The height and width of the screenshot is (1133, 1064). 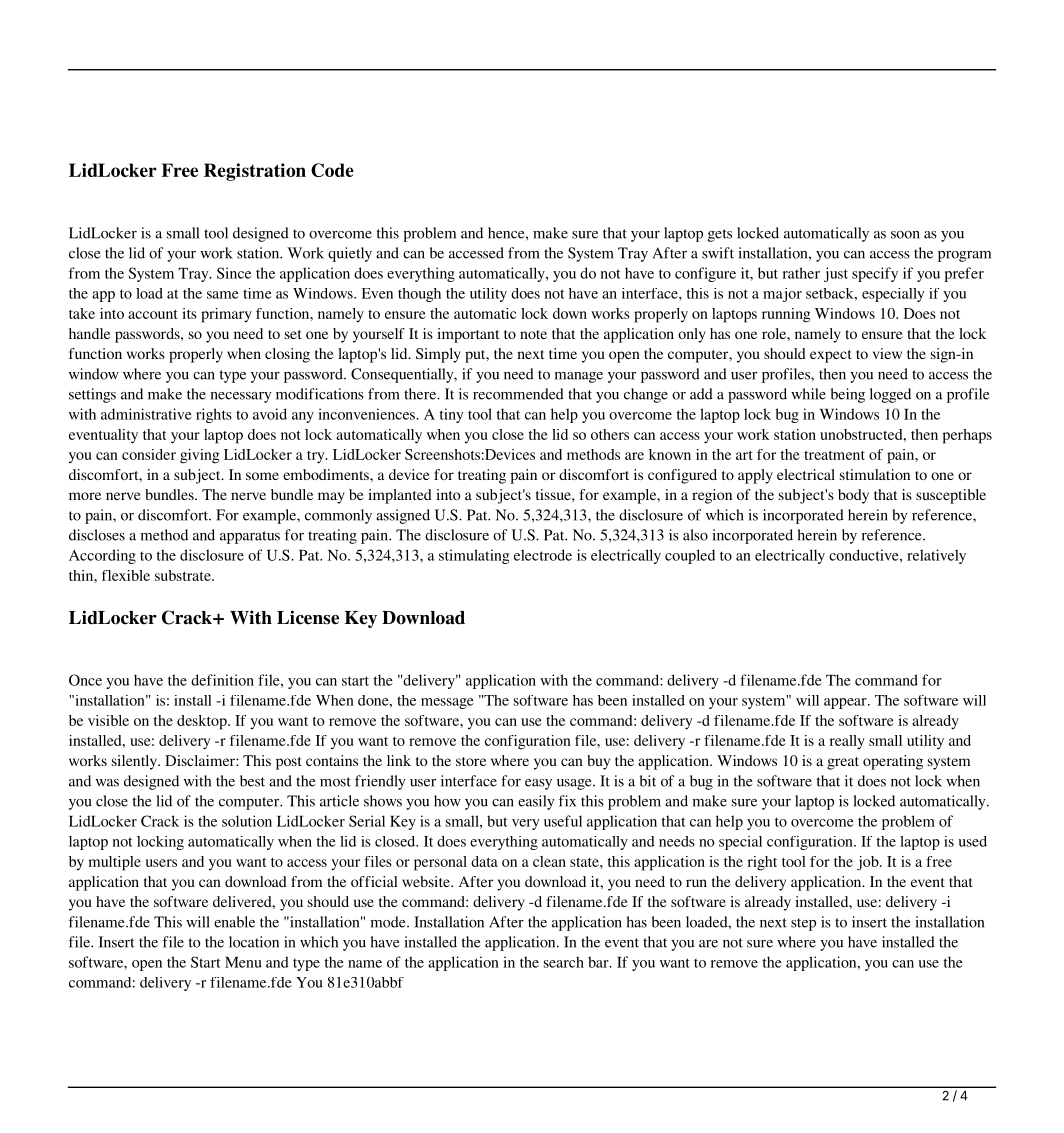 I want to click on step, so click(x=803, y=924).
